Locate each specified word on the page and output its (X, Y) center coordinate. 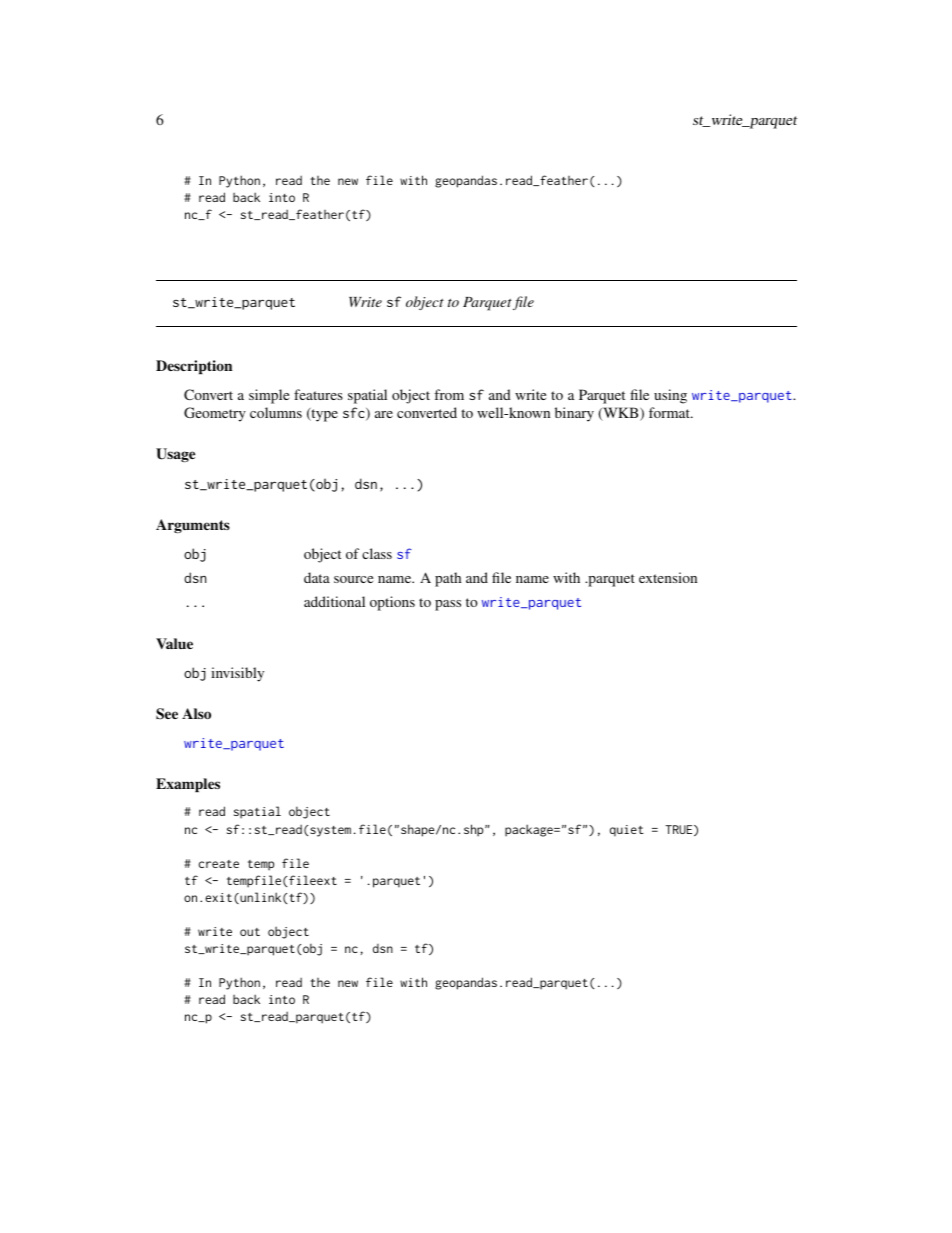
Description (194, 367)
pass (448, 605)
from (449, 394)
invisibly (237, 674)
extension (668, 577)
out (250, 932)
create (219, 864)
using (670, 396)
